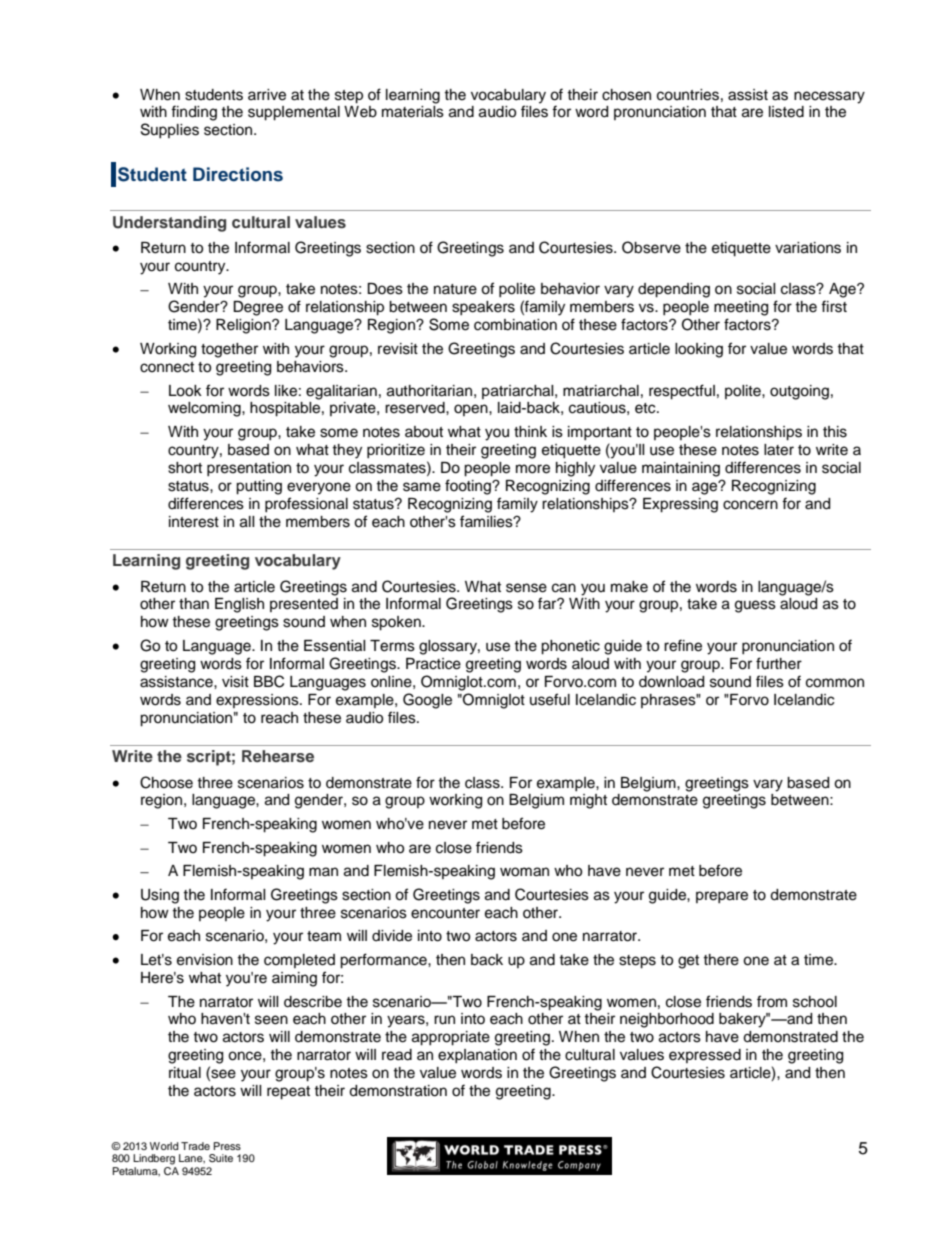  Describe the element at coordinates (413, 112) in the screenshot. I see `materials` at that location.
